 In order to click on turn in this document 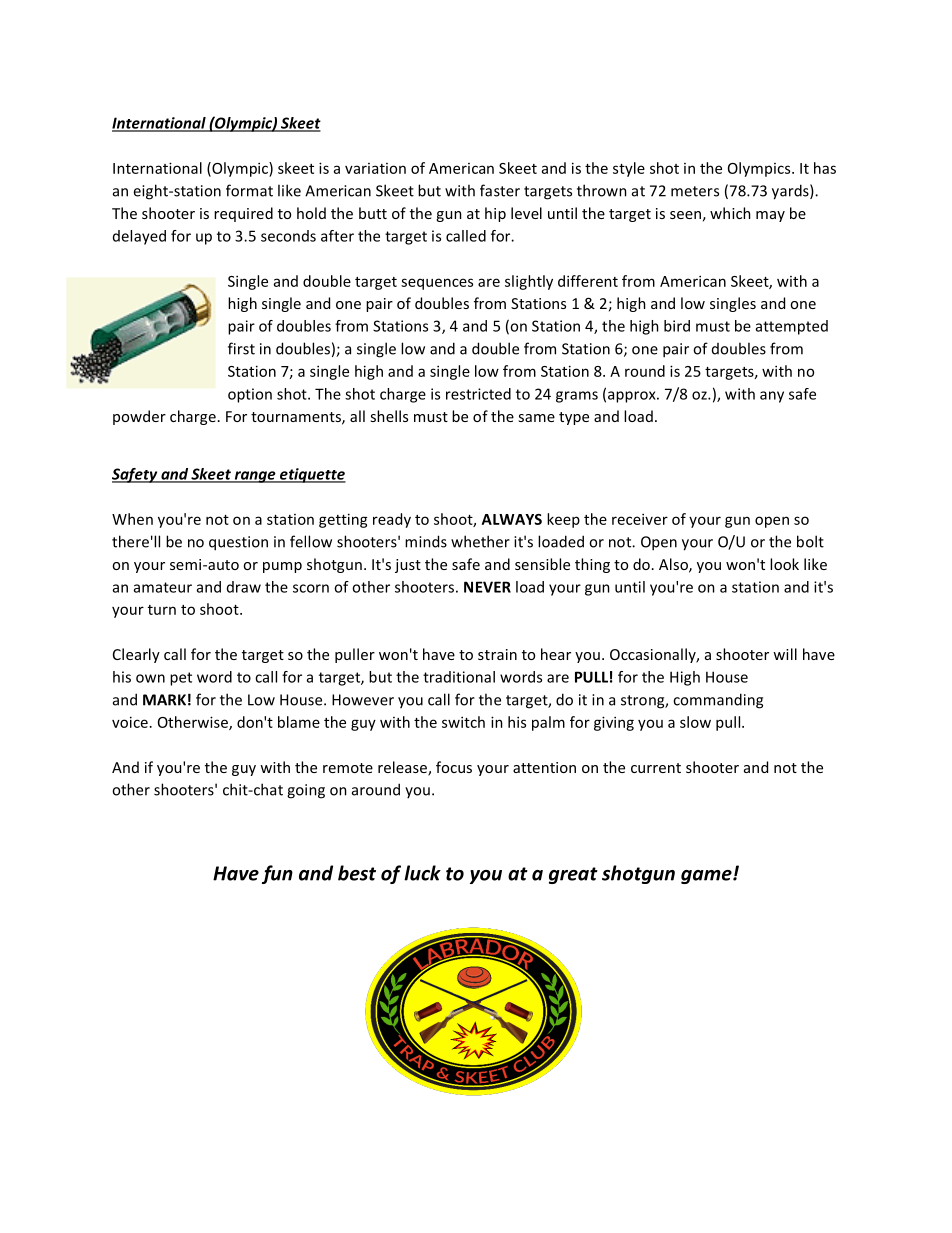, I will do `click(162, 610)`.
